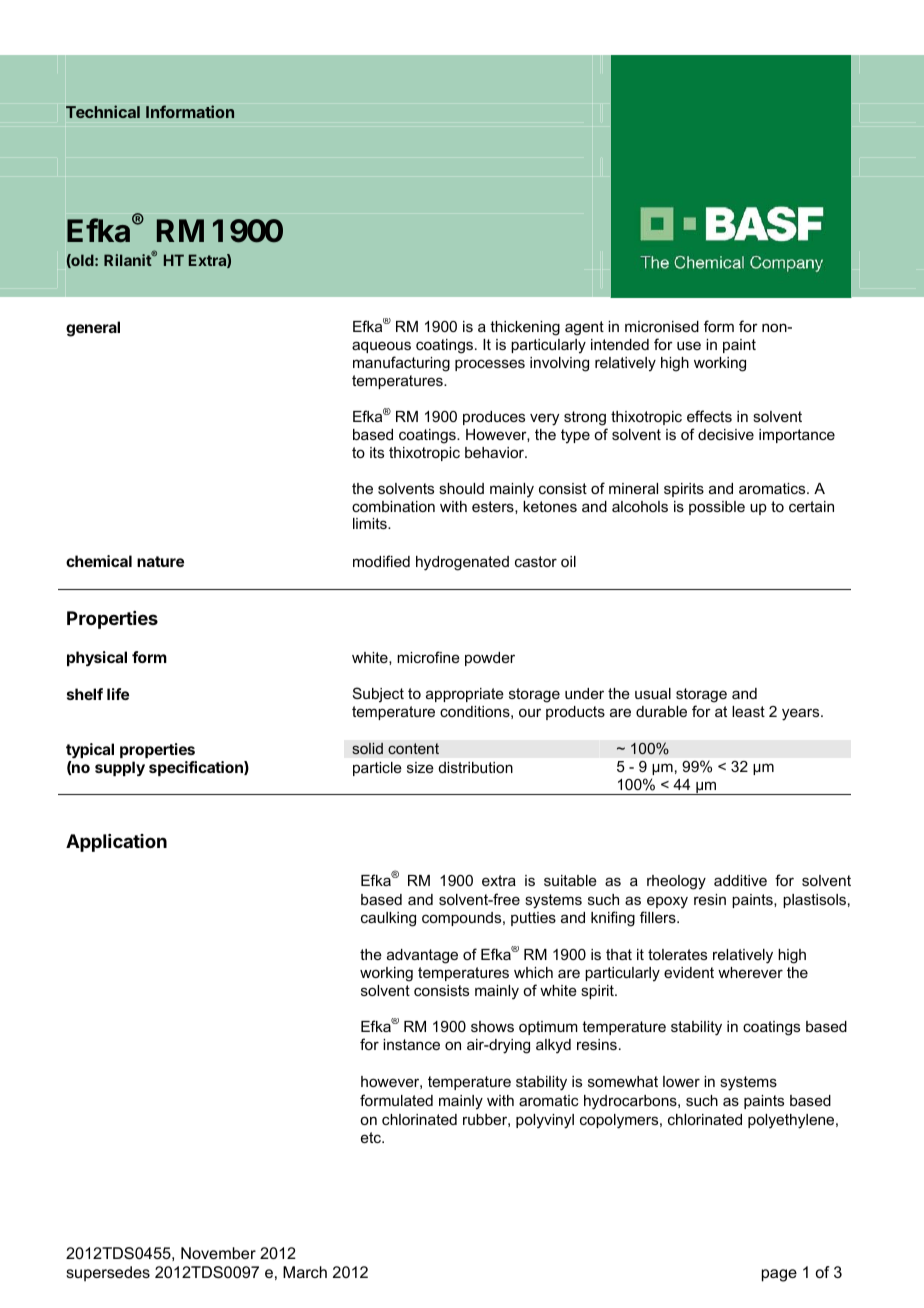  I want to click on general, so click(93, 329).
